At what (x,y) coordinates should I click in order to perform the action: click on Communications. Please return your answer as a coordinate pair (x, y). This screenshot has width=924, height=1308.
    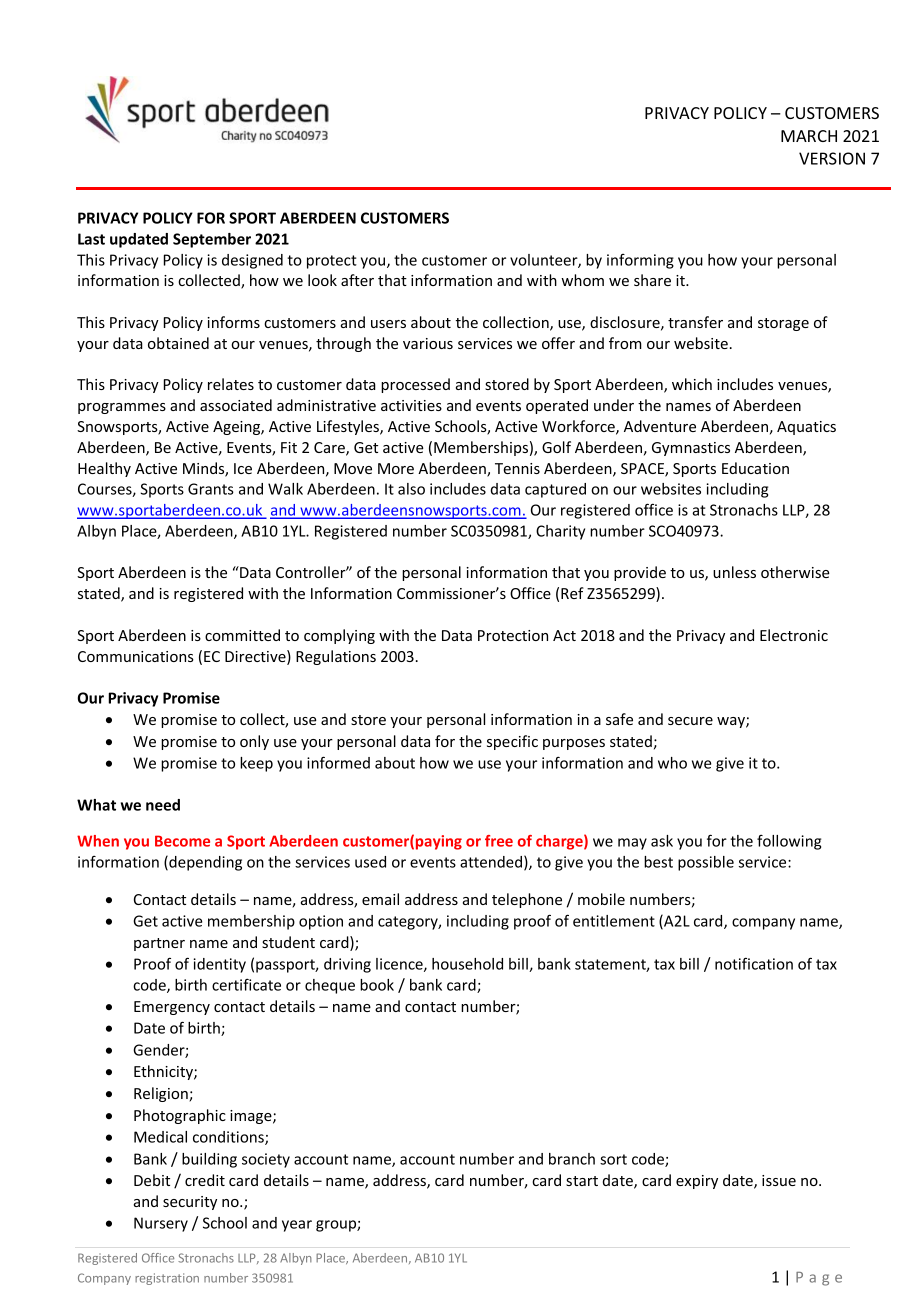
    Looking at the image, I should click on (136, 656).
